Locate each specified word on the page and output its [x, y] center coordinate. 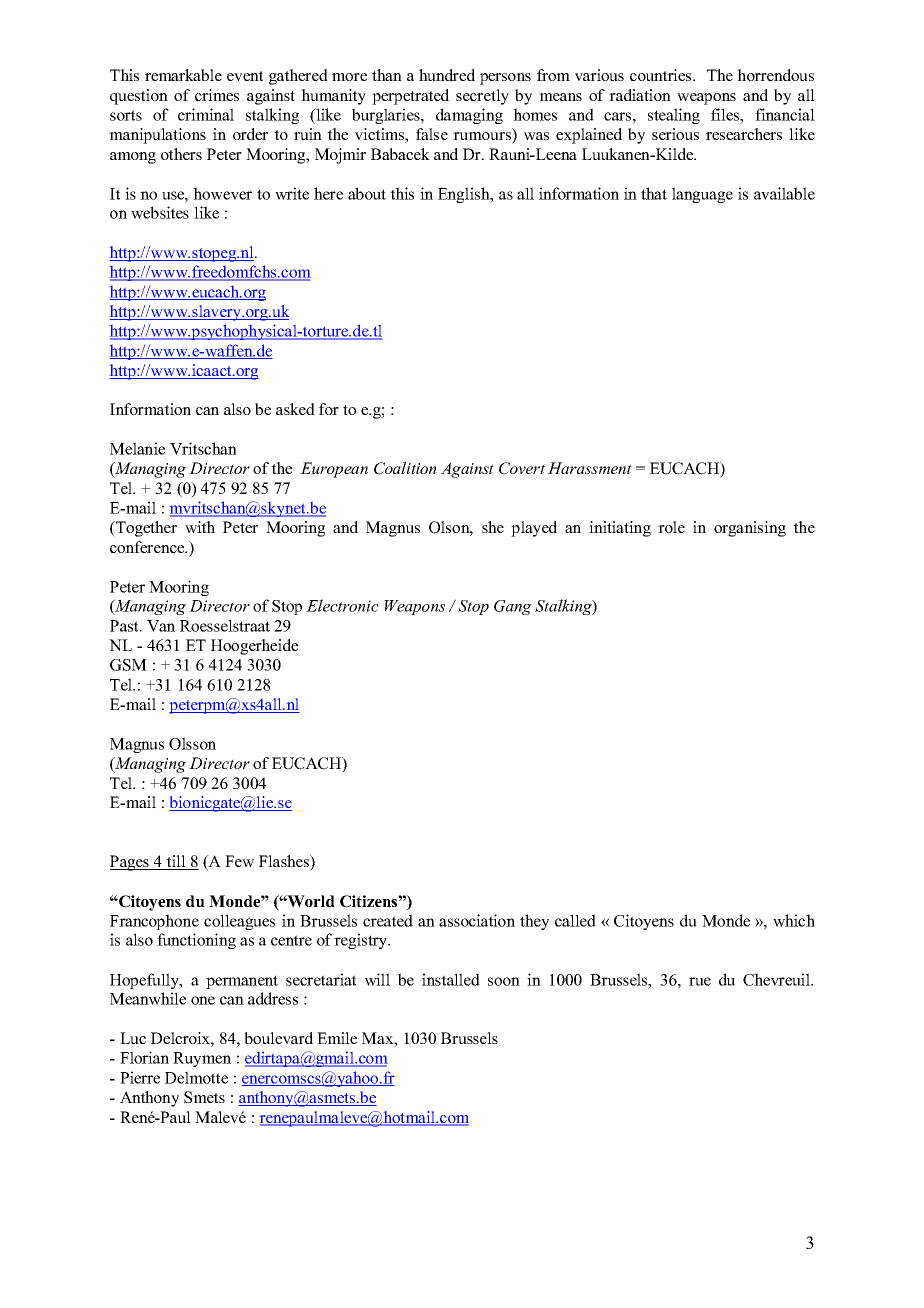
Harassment [590, 468]
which [794, 920]
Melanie [137, 448]
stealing [674, 116]
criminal [206, 114]
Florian [144, 1057]
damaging [469, 116]
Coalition [405, 468]
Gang [513, 607]
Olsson [192, 743]
